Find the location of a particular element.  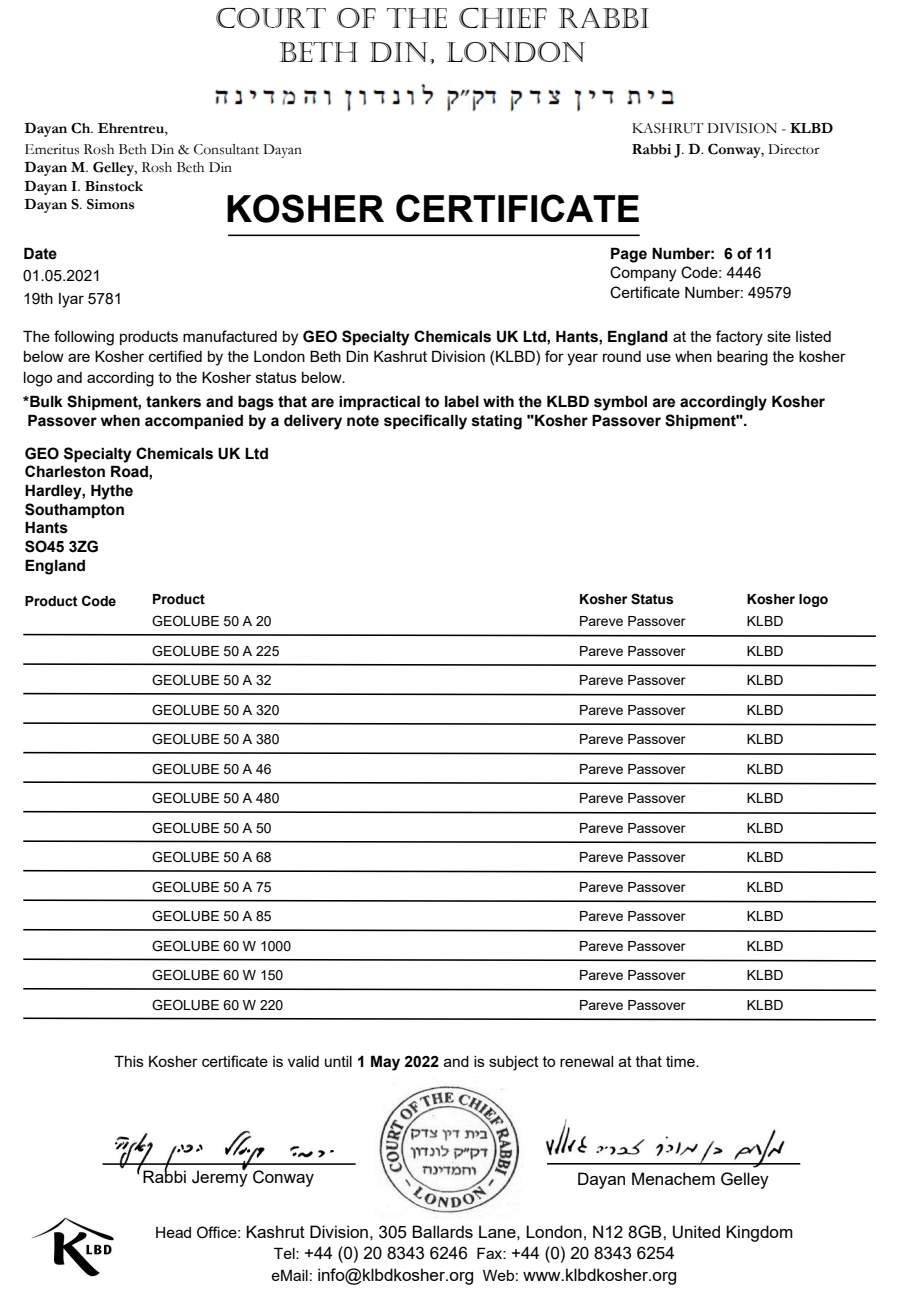

specifically is located at coordinates (425, 422).
